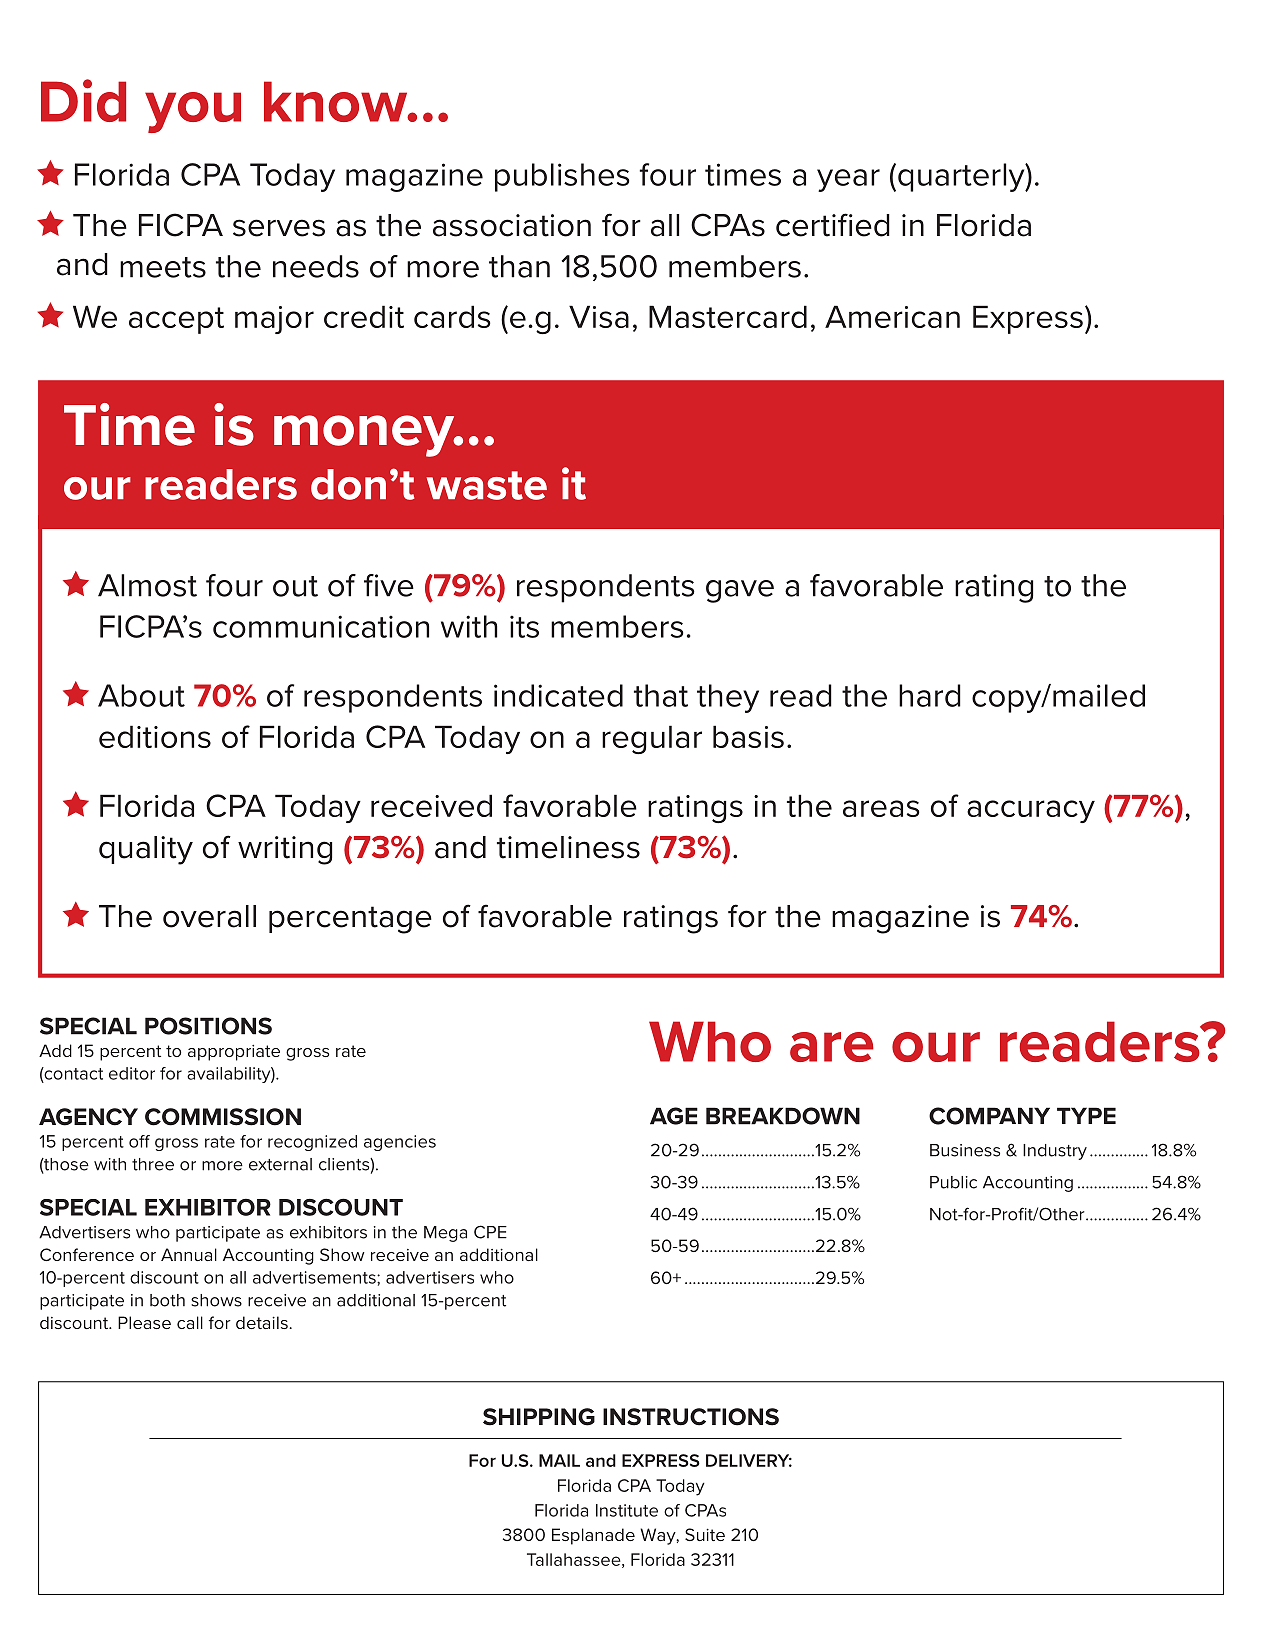  What do you see at coordinates (627, 1510) in the document?
I see `Institute` at bounding box center [627, 1510].
